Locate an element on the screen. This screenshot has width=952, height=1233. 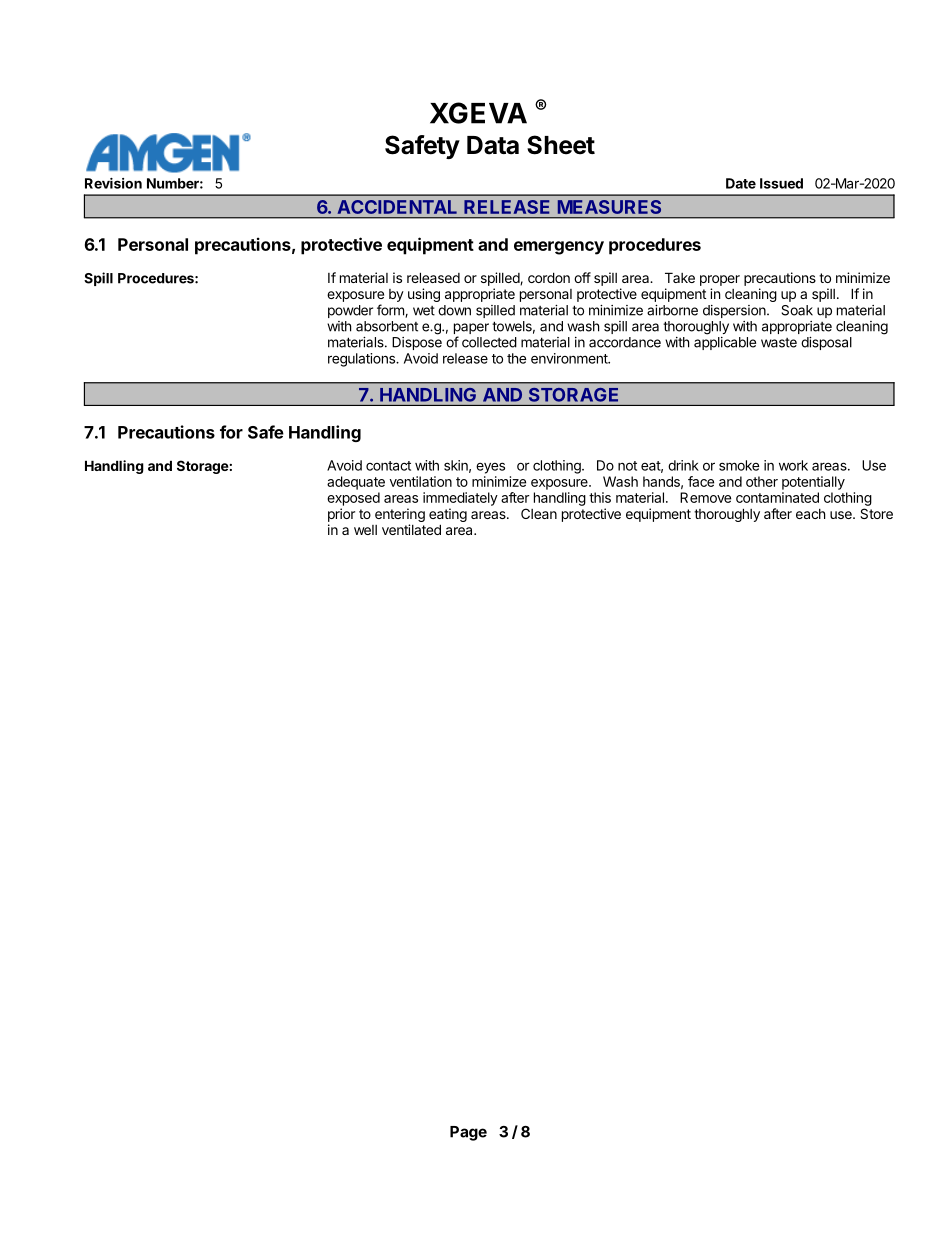
collected is located at coordinates (489, 342).
